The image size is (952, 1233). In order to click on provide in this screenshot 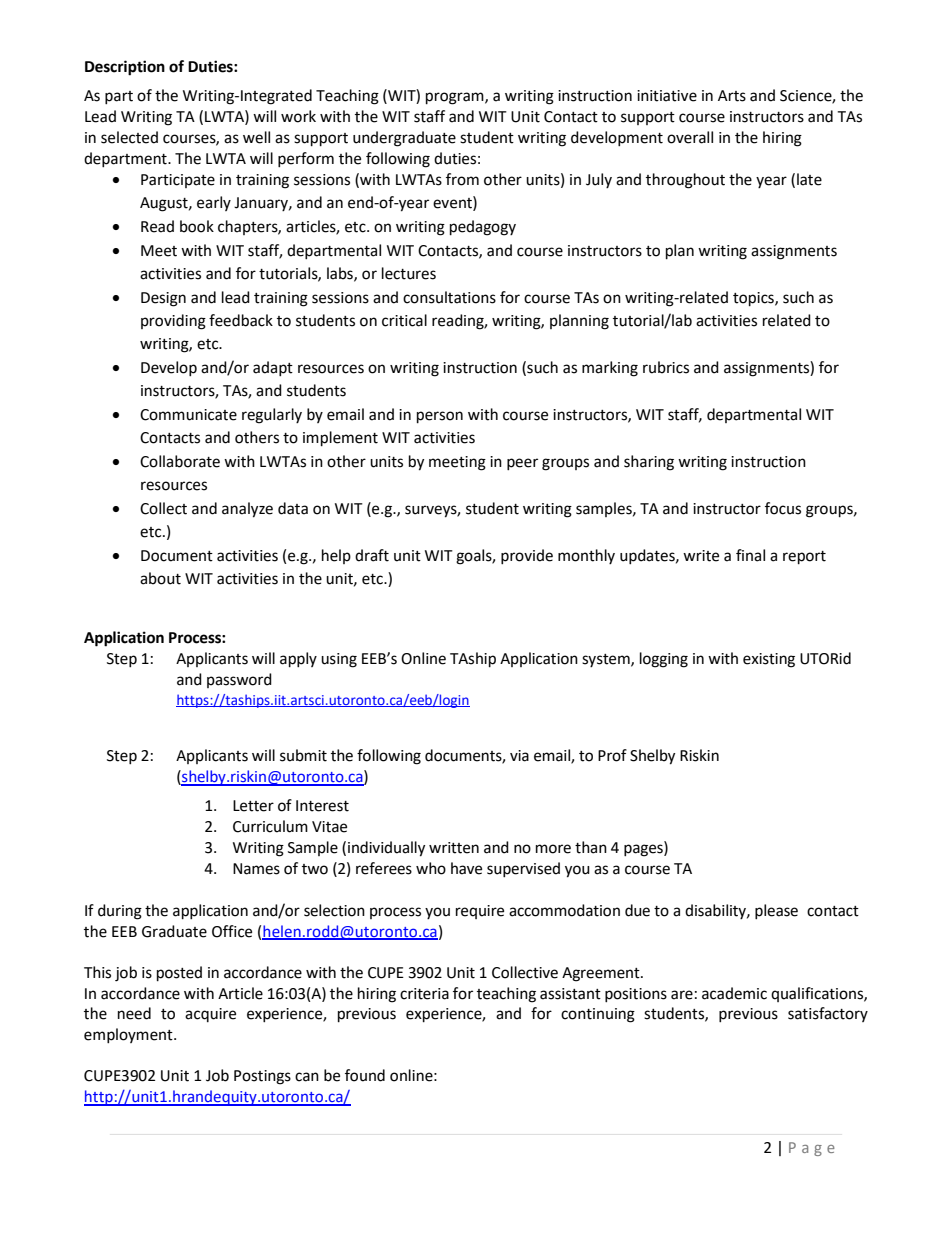, I will do `click(527, 556)`.
